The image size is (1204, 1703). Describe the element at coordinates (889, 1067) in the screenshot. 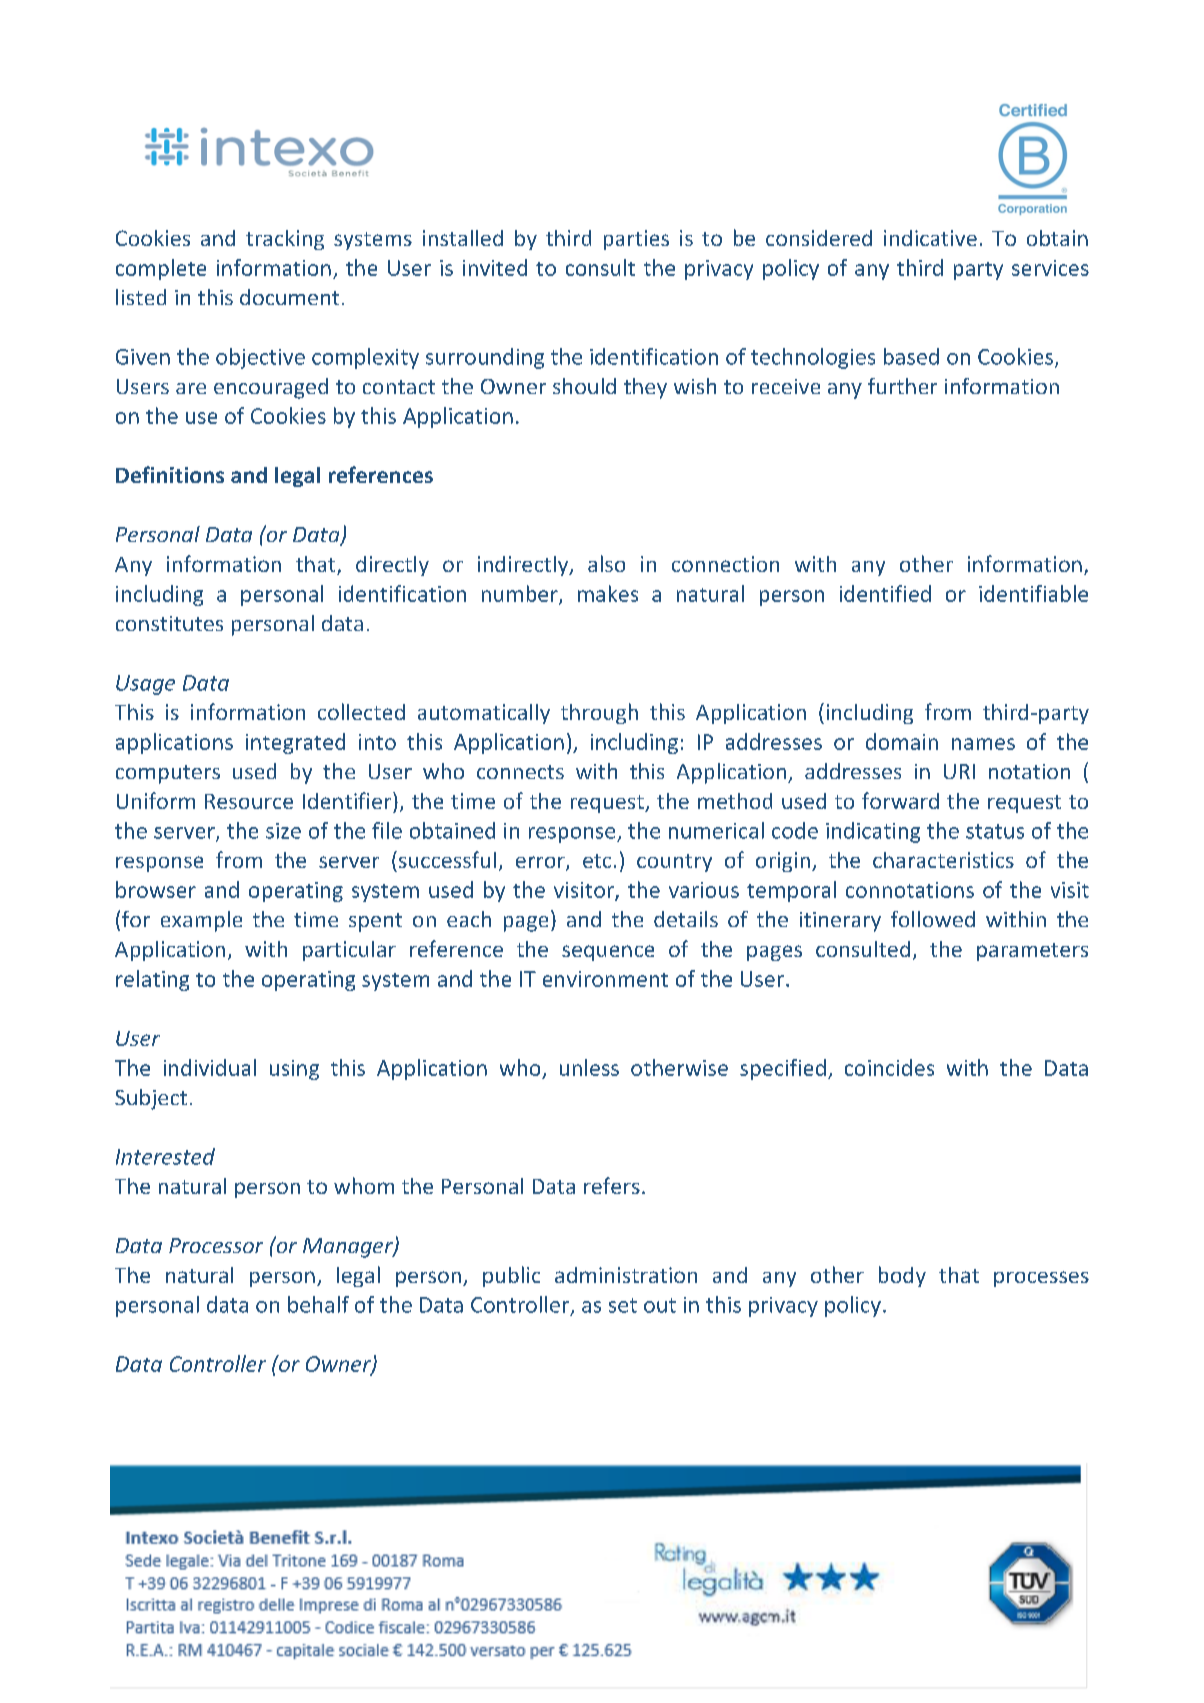

I see `coincides` at that location.
